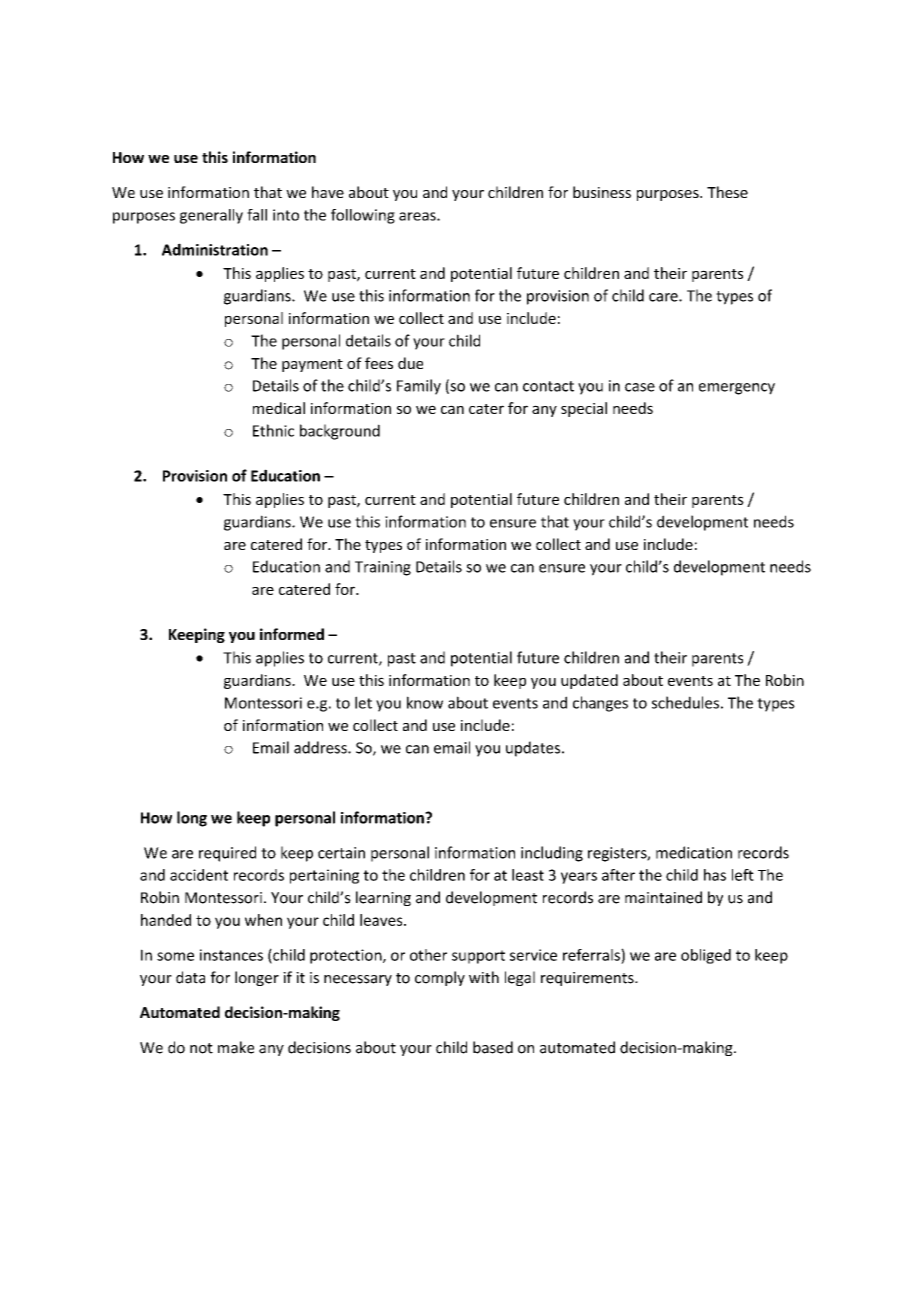  I want to click on case, so click(640, 387).
